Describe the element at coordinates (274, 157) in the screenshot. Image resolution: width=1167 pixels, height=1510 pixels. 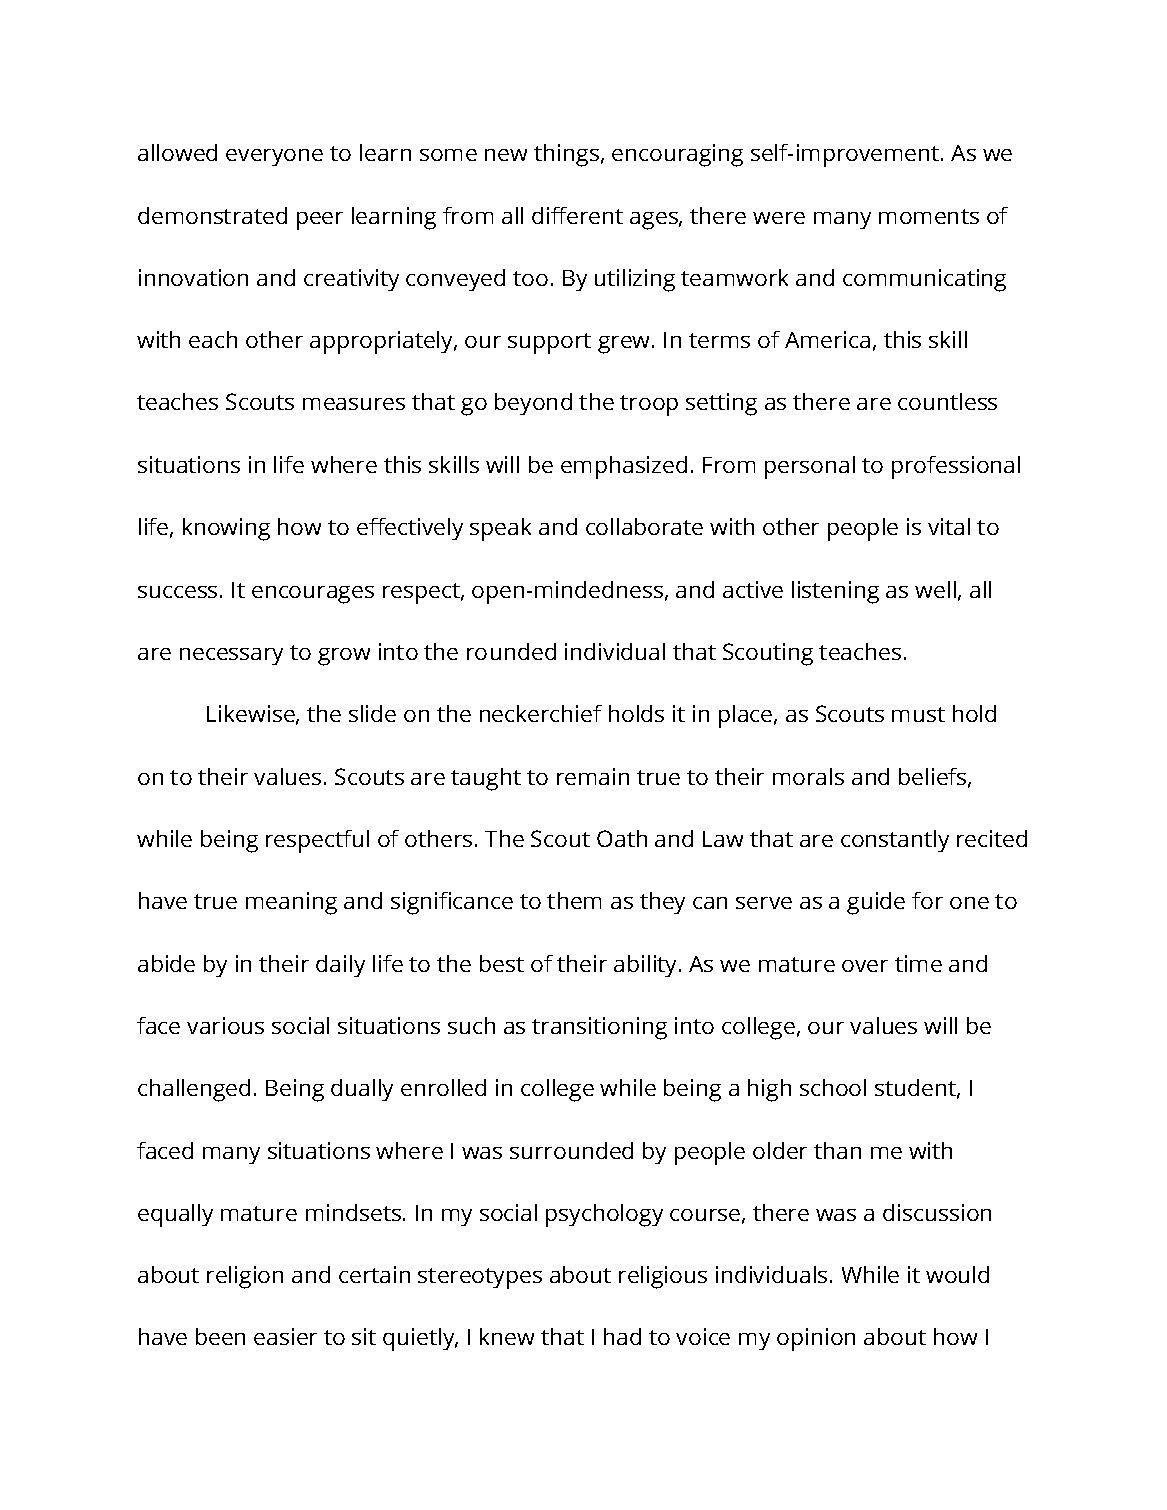
I see `everyone` at that location.
